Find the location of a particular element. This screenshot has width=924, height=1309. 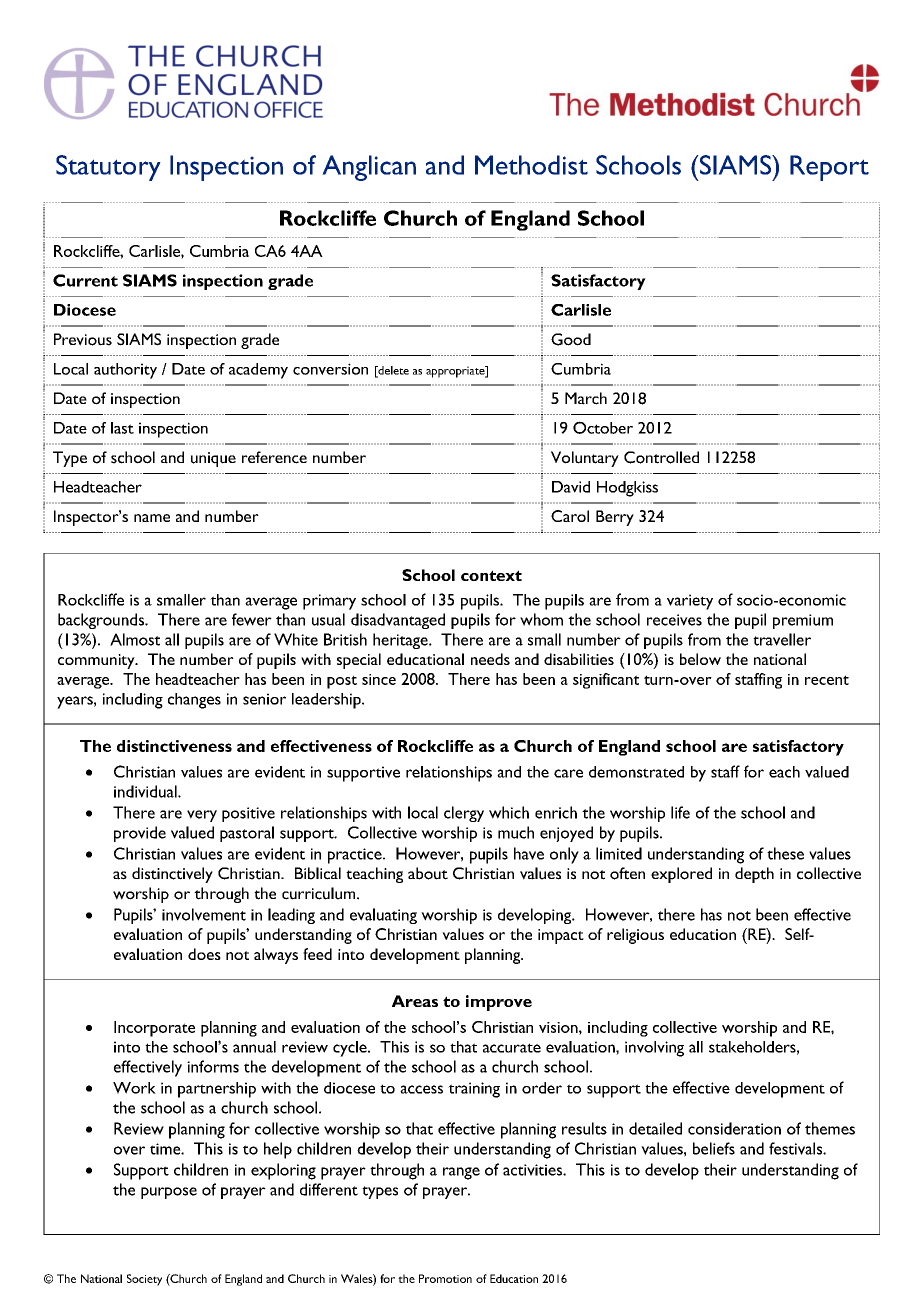

Society is located at coordinates (144, 1280).
